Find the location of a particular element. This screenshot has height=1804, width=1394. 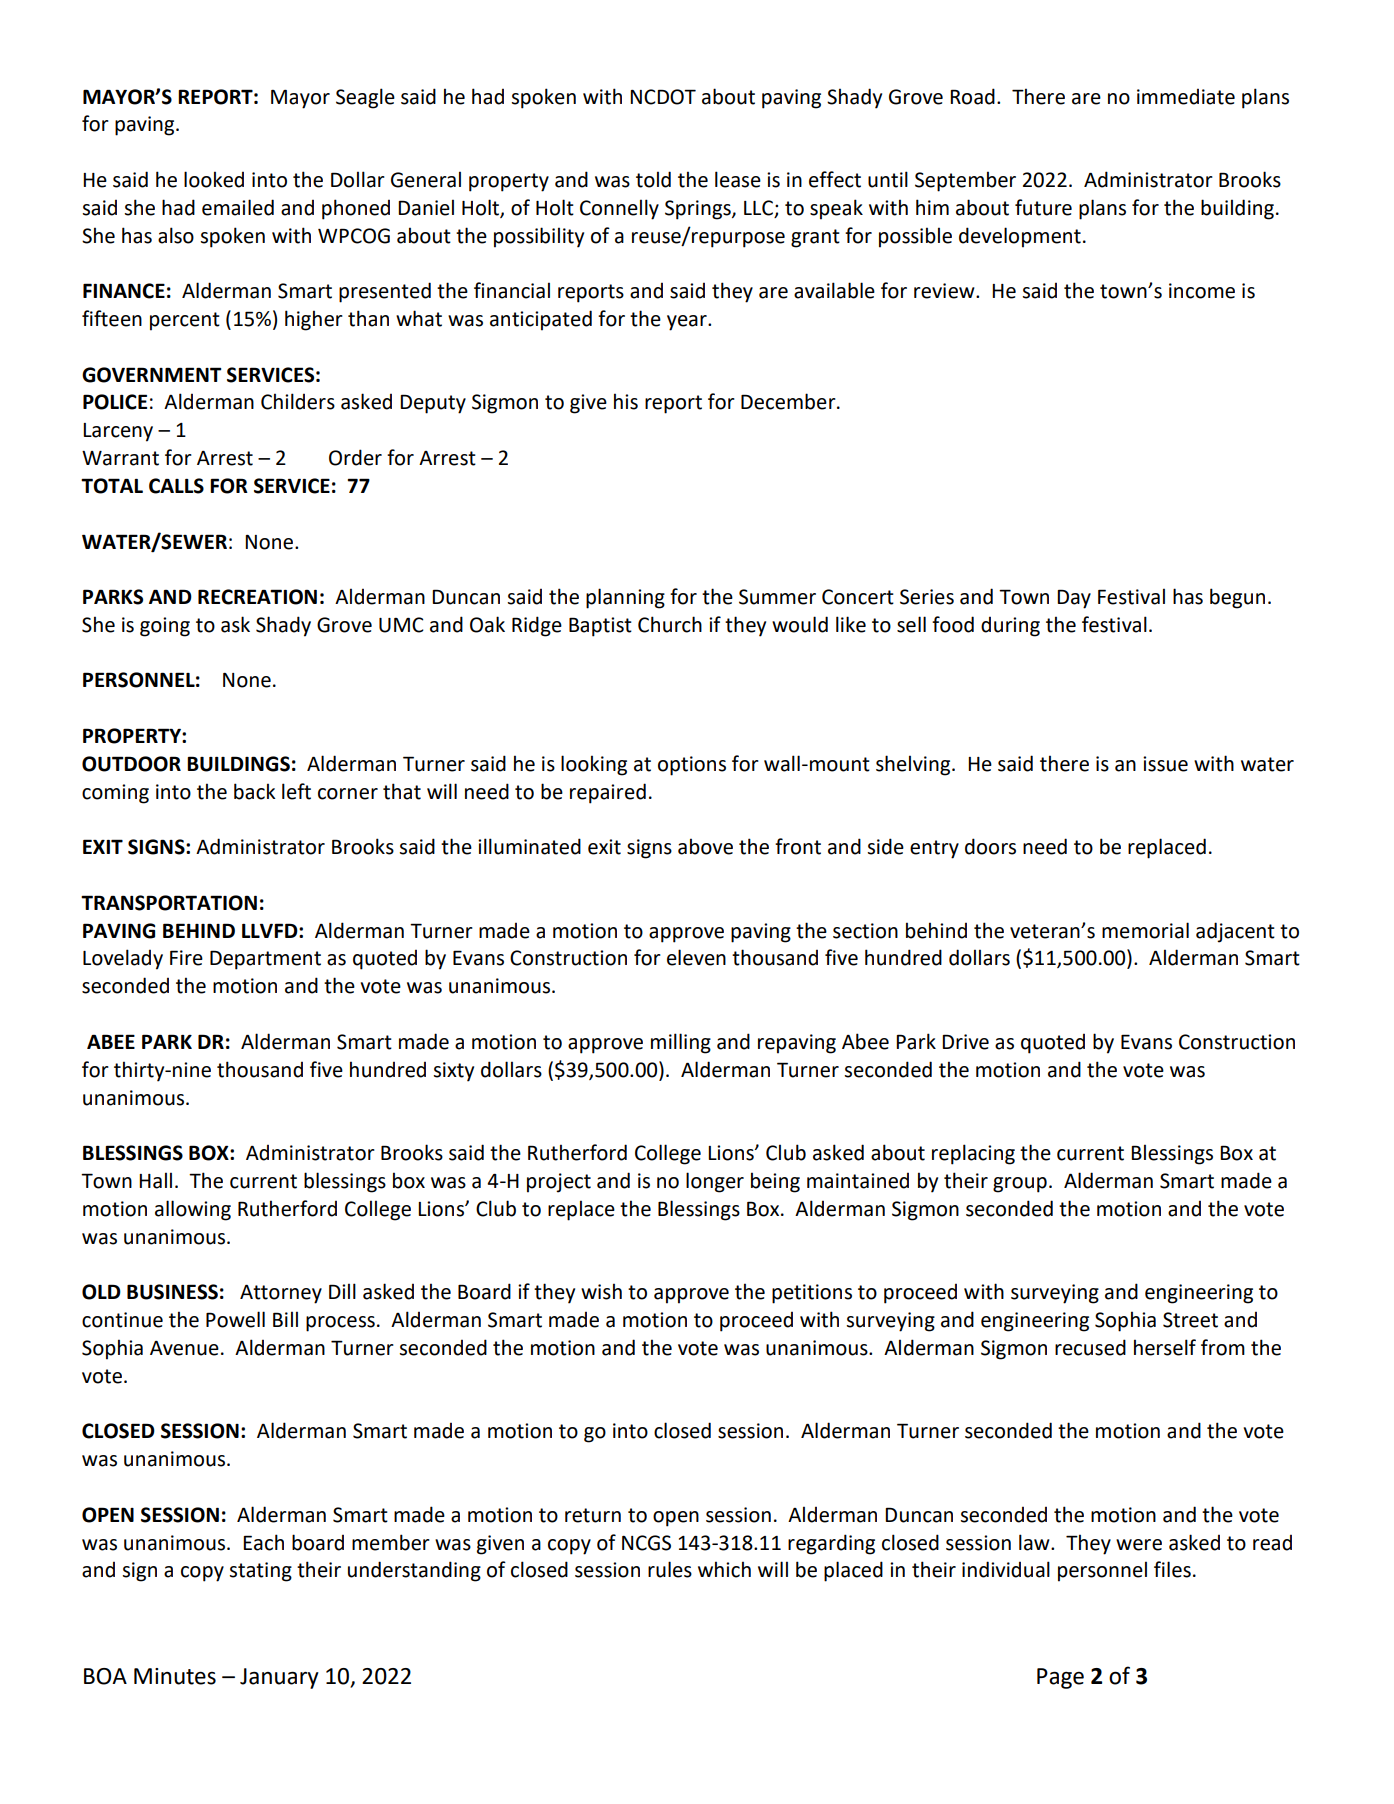

Hall is located at coordinates (155, 1180).
